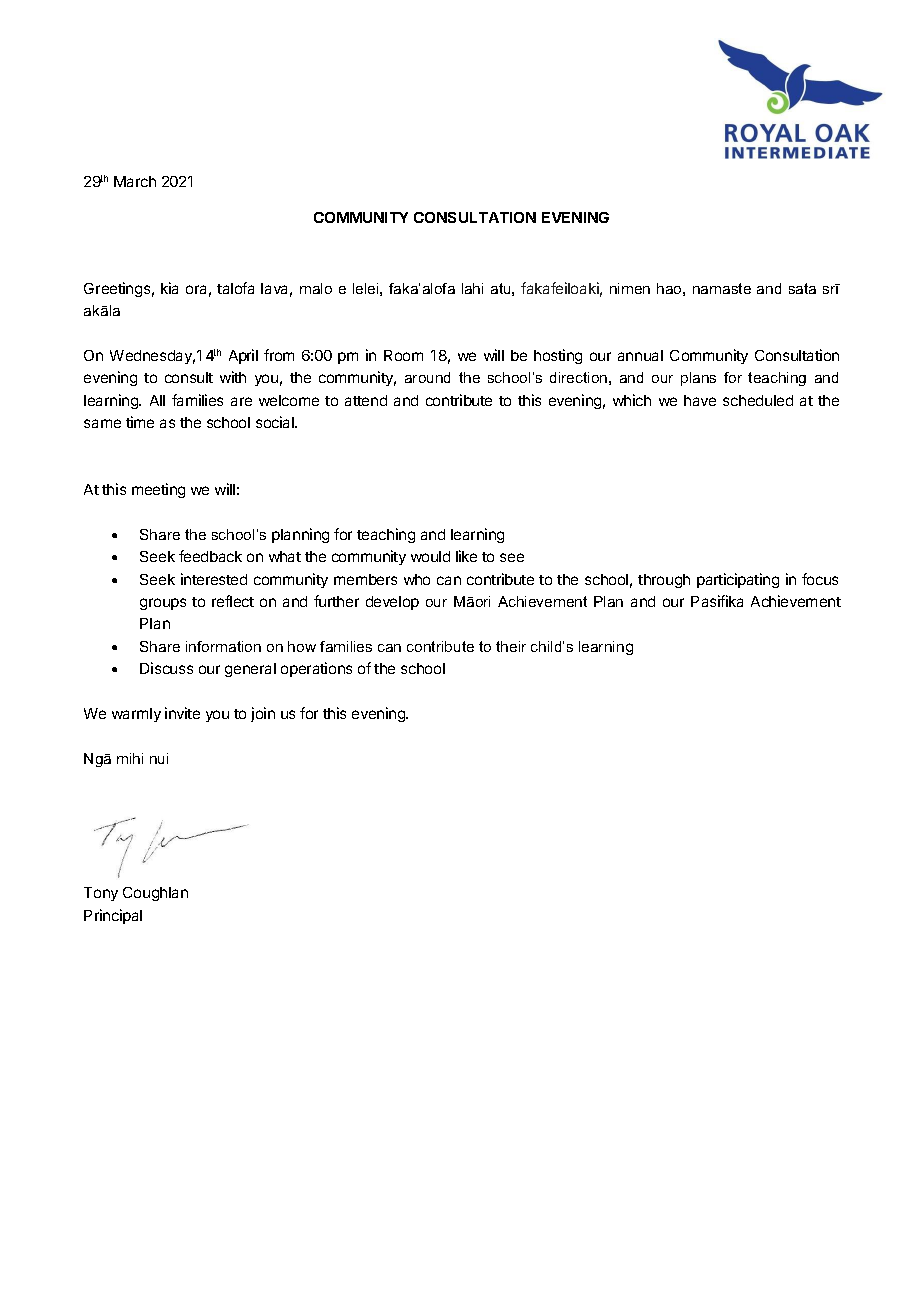 This screenshot has height=1308, width=924. Describe the element at coordinates (758, 400) in the screenshot. I see `scheduled` at that location.
